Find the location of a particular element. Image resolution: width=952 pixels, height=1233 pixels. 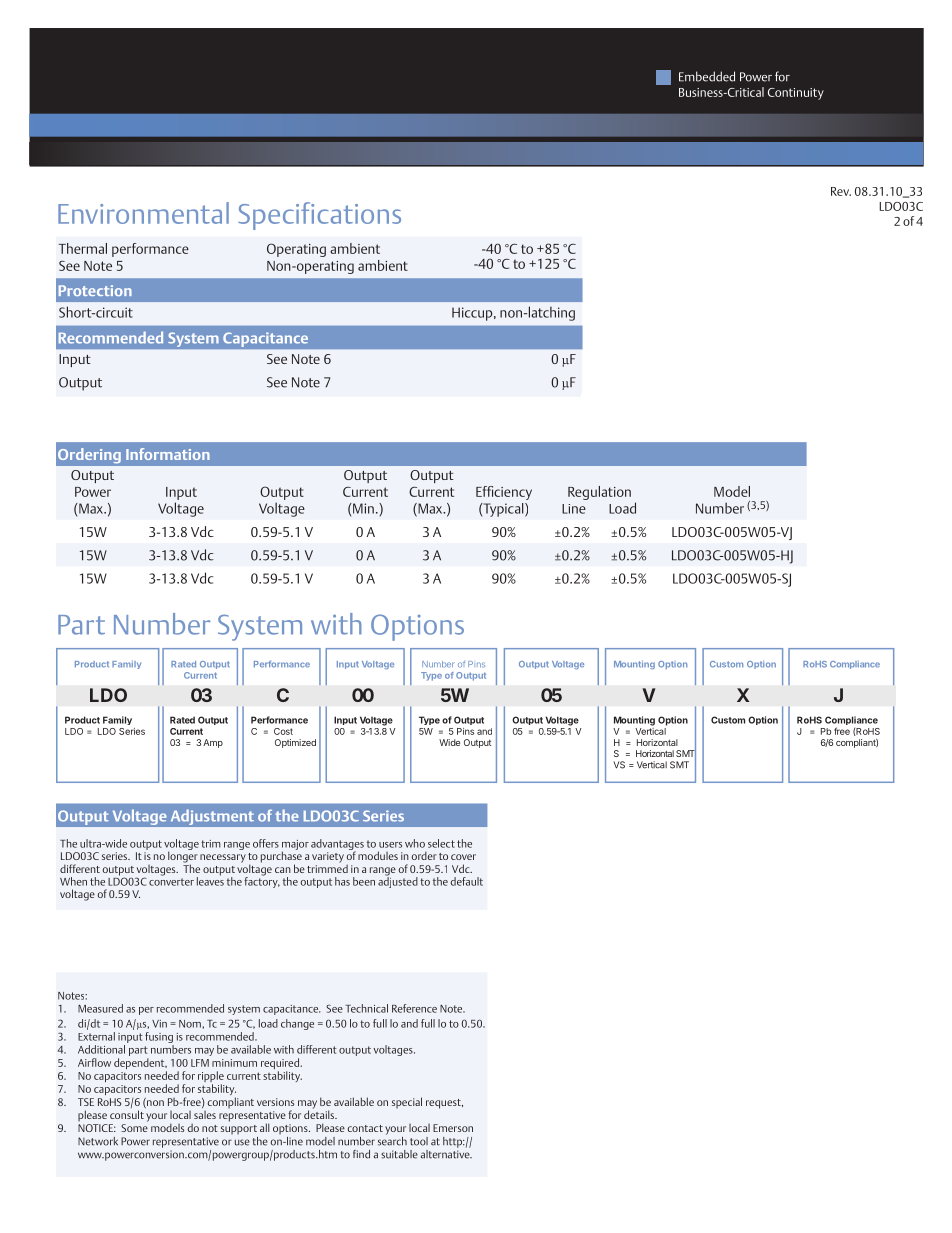

Continuity is located at coordinates (796, 94).
